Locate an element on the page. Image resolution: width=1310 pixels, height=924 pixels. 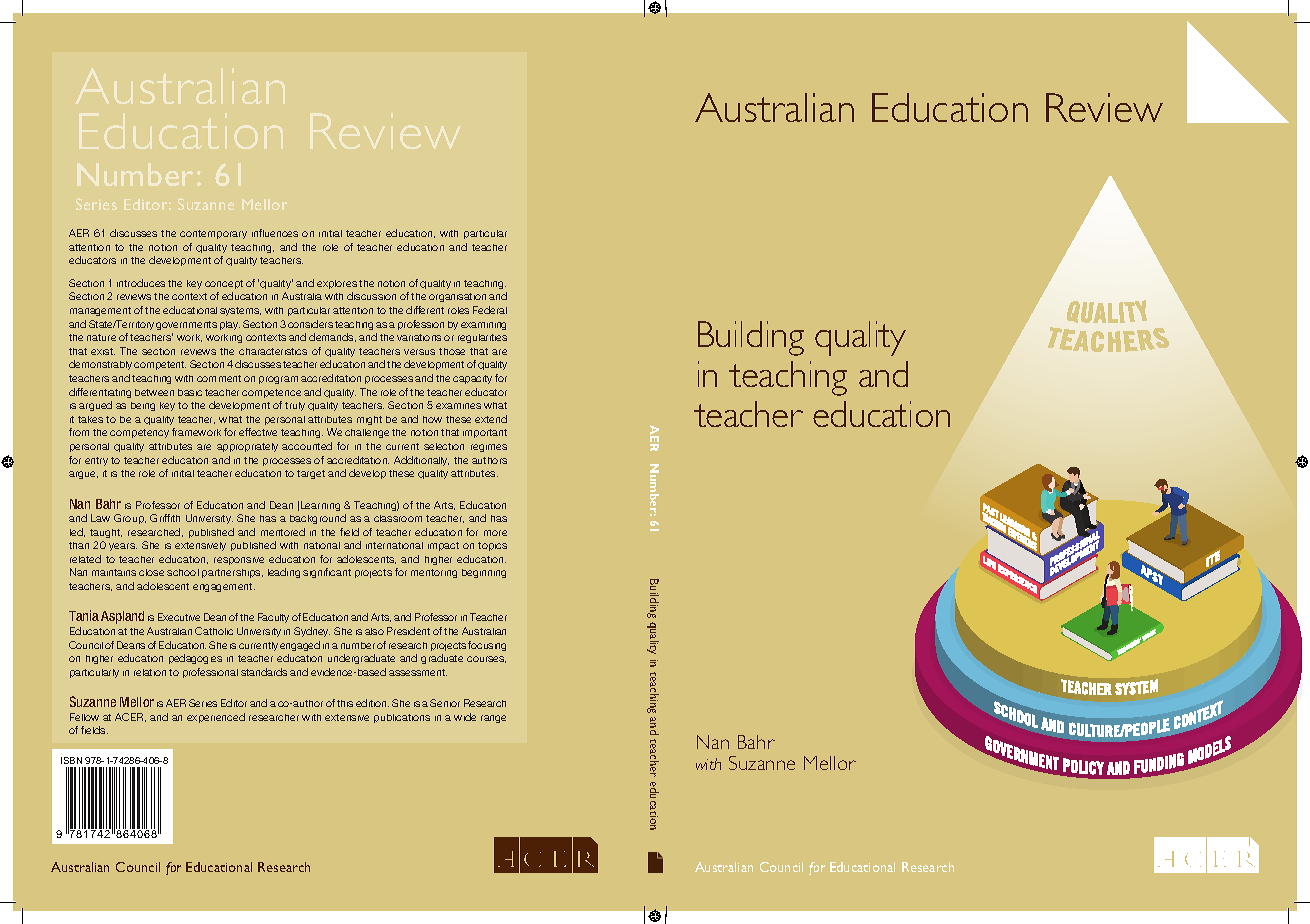
Group is located at coordinates (130, 519).
